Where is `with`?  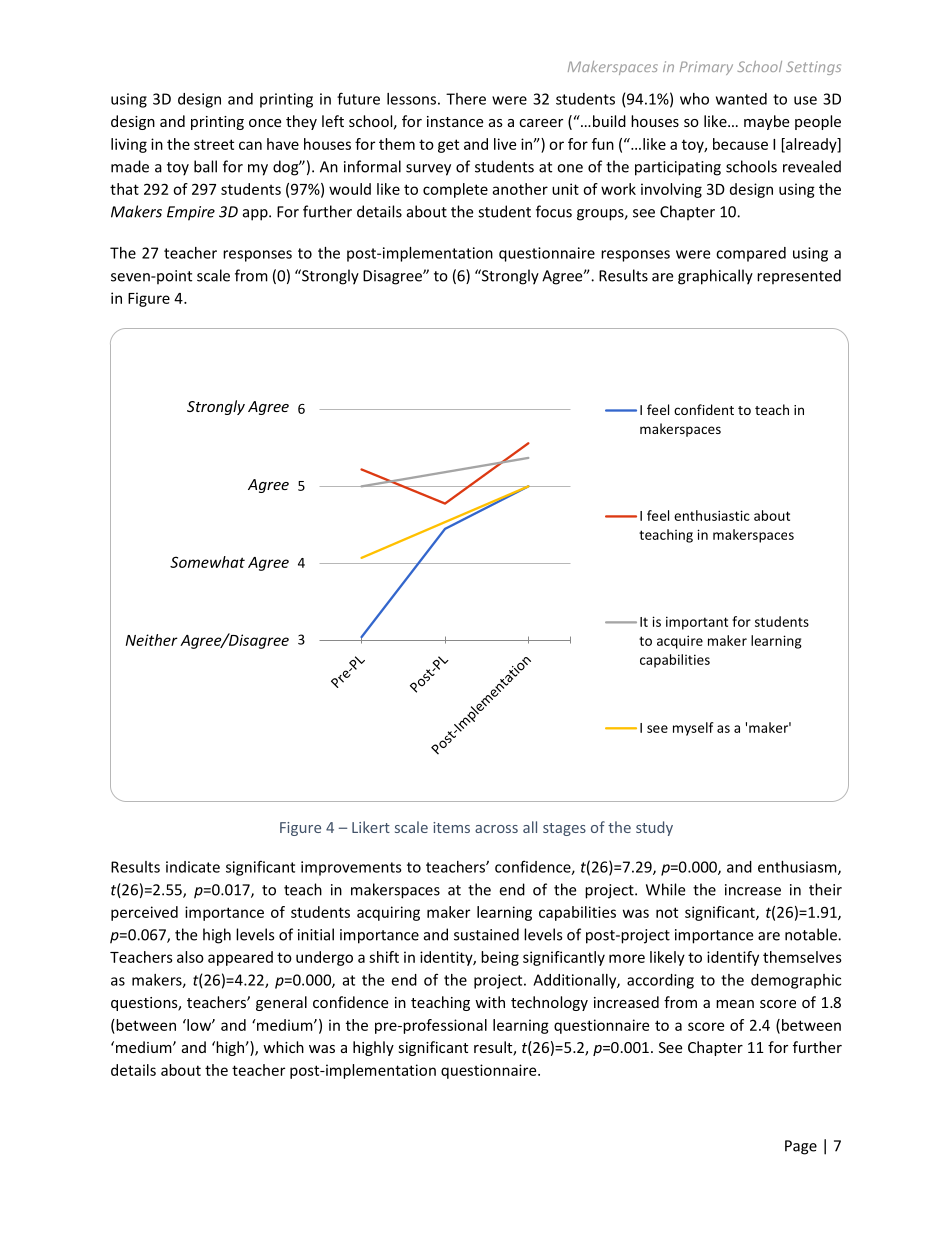
with is located at coordinates (490, 1002).
